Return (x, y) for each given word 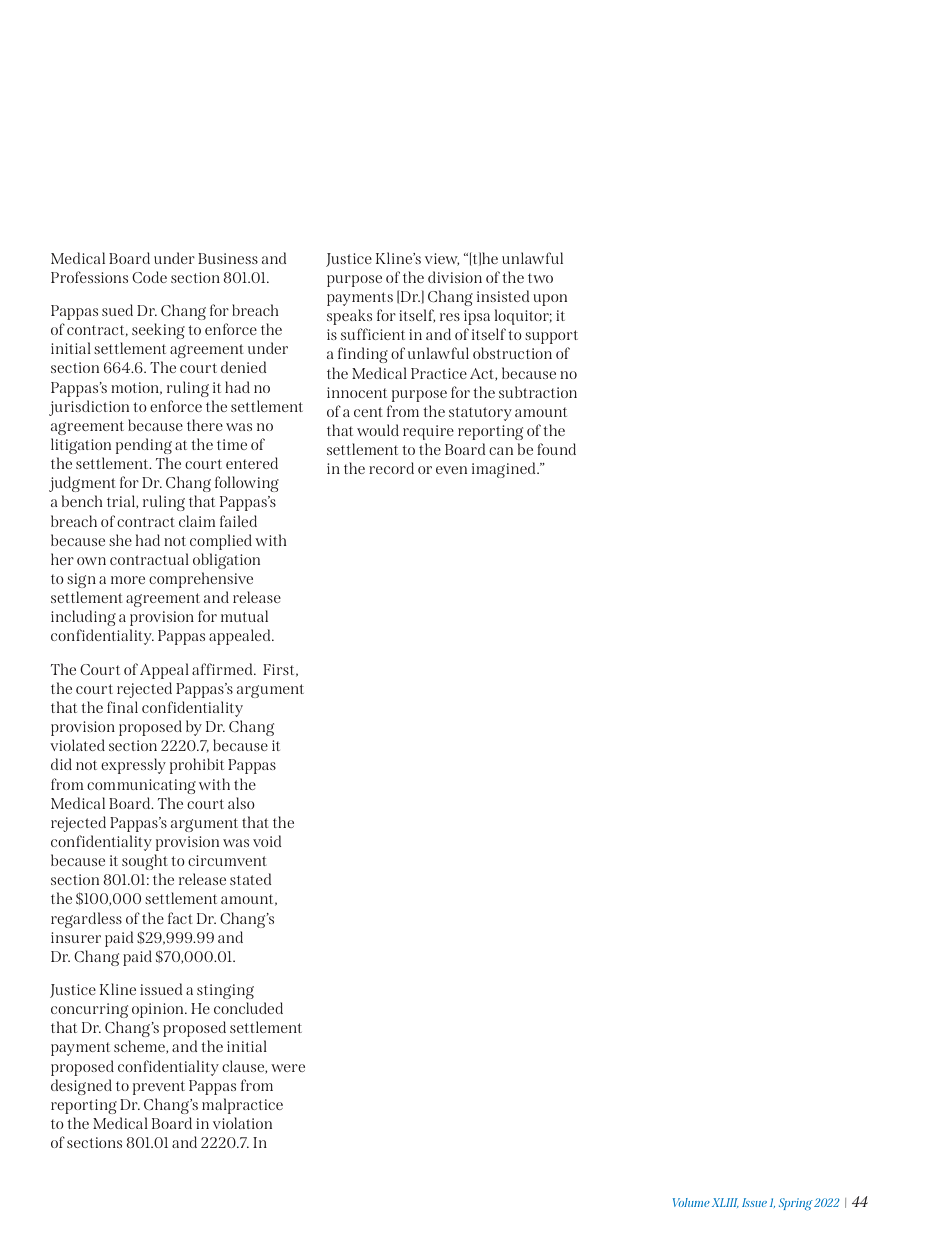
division (455, 277)
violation (242, 1123)
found (556, 449)
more (128, 580)
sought (145, 862)
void (267, 841)
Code (149, 277)
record (391, 468)
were (288, 1068)
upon (550, 300)
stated (251, 879)
